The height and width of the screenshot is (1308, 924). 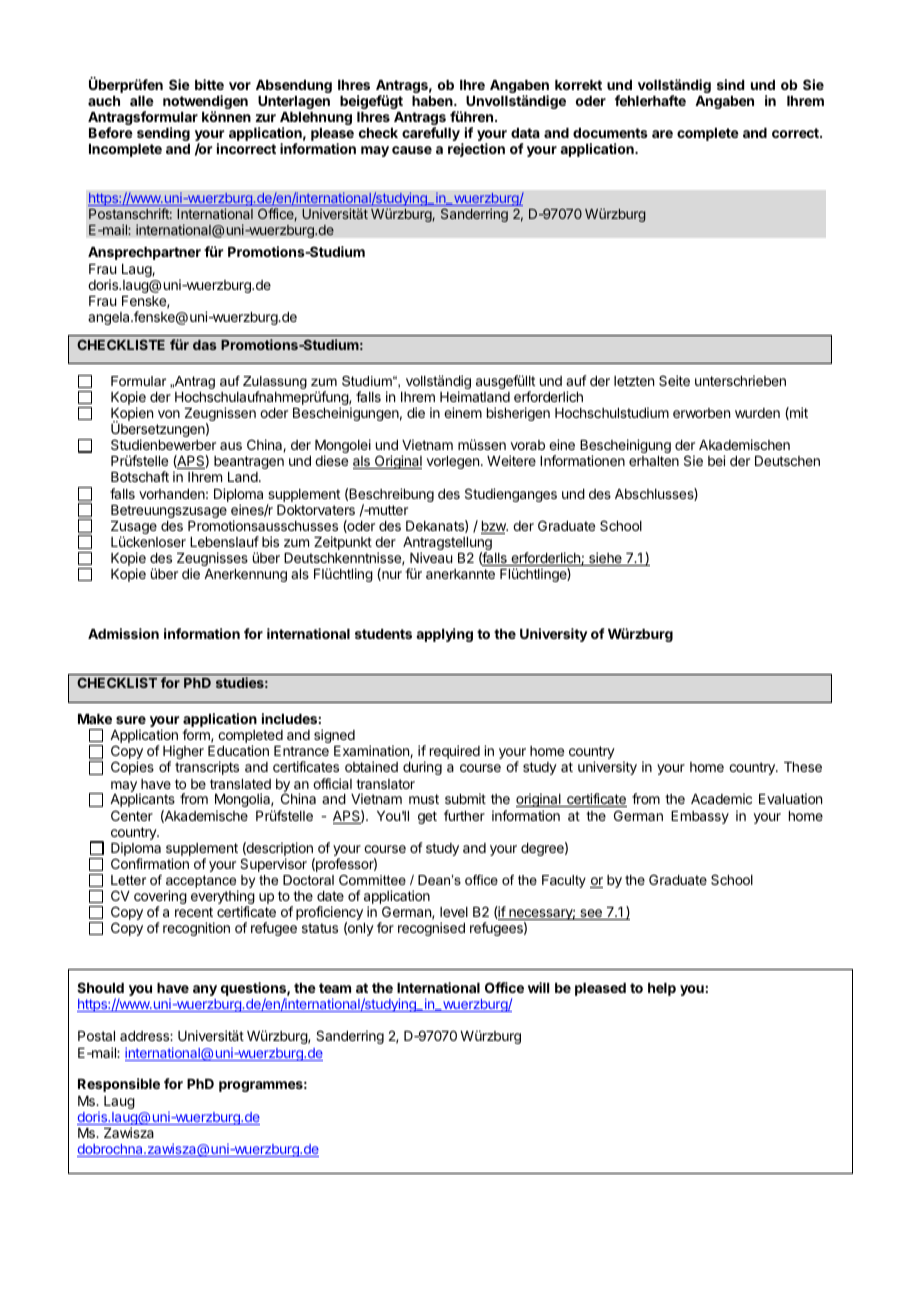 I want to click on sind, so click(x=730, y=84).
